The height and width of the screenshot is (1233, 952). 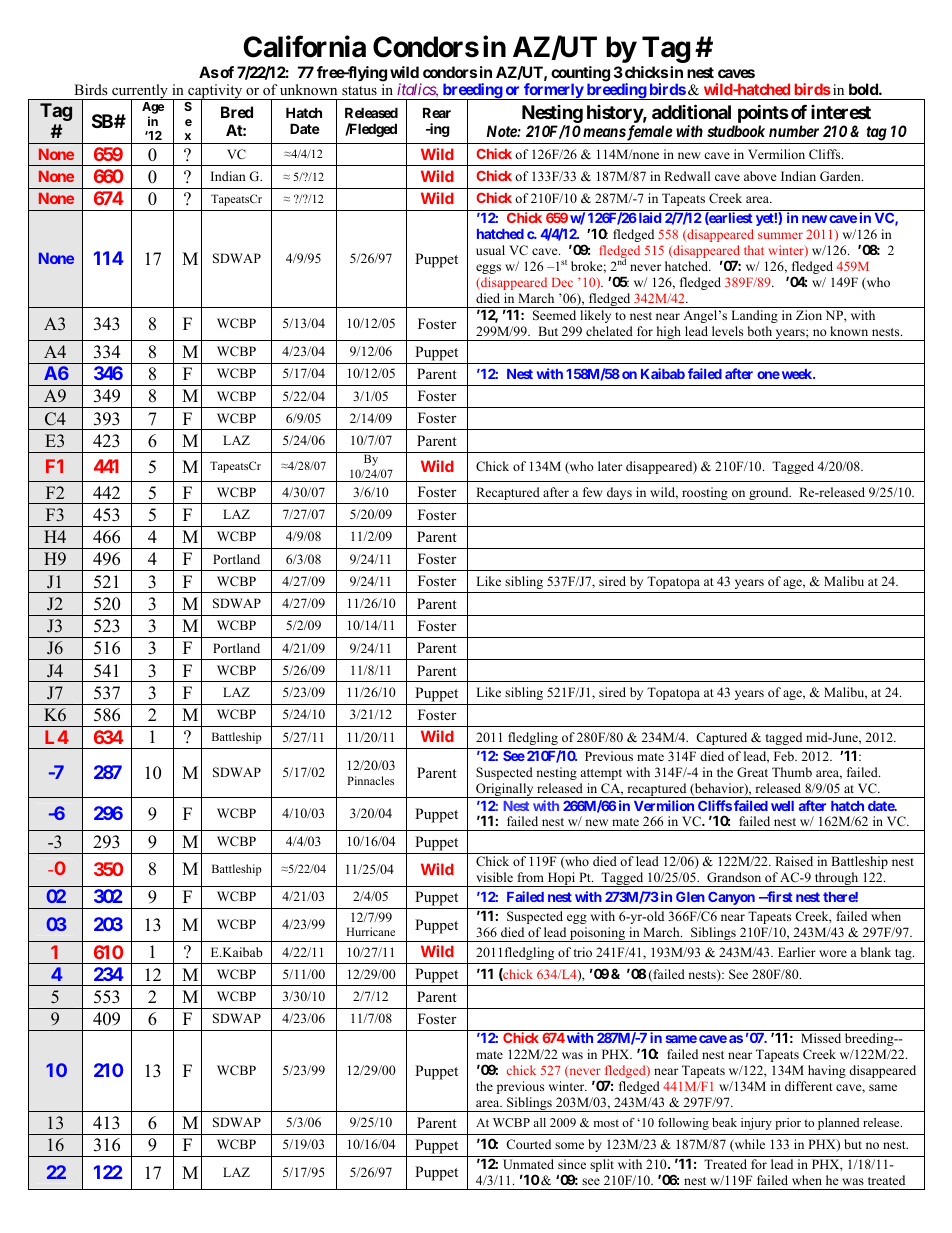 I want to click on Courted, so click(x=528, y=1144).
